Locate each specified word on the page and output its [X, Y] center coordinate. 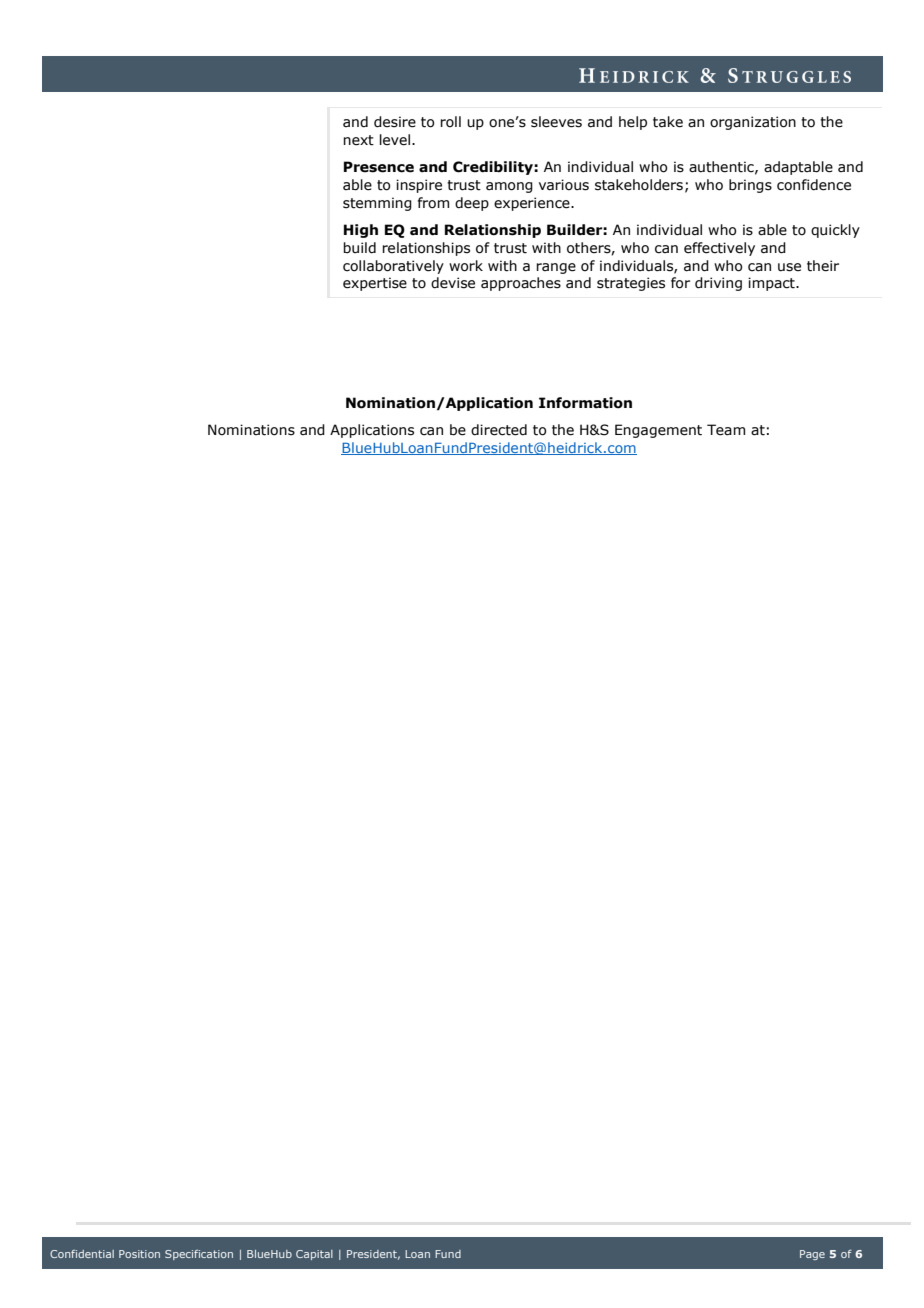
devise [453, 283]
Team [726, 430]
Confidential [82, 1254]
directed [499, 430]
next [358, 140]
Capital [314, 1255]
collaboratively [393, 267]
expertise [375, 284]
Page [812, 1255]
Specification [199, 1255]
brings [750, 186]
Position [139, 1254]
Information [585, 403]
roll [450, 122]
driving [718, 284]
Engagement [658, 431]
